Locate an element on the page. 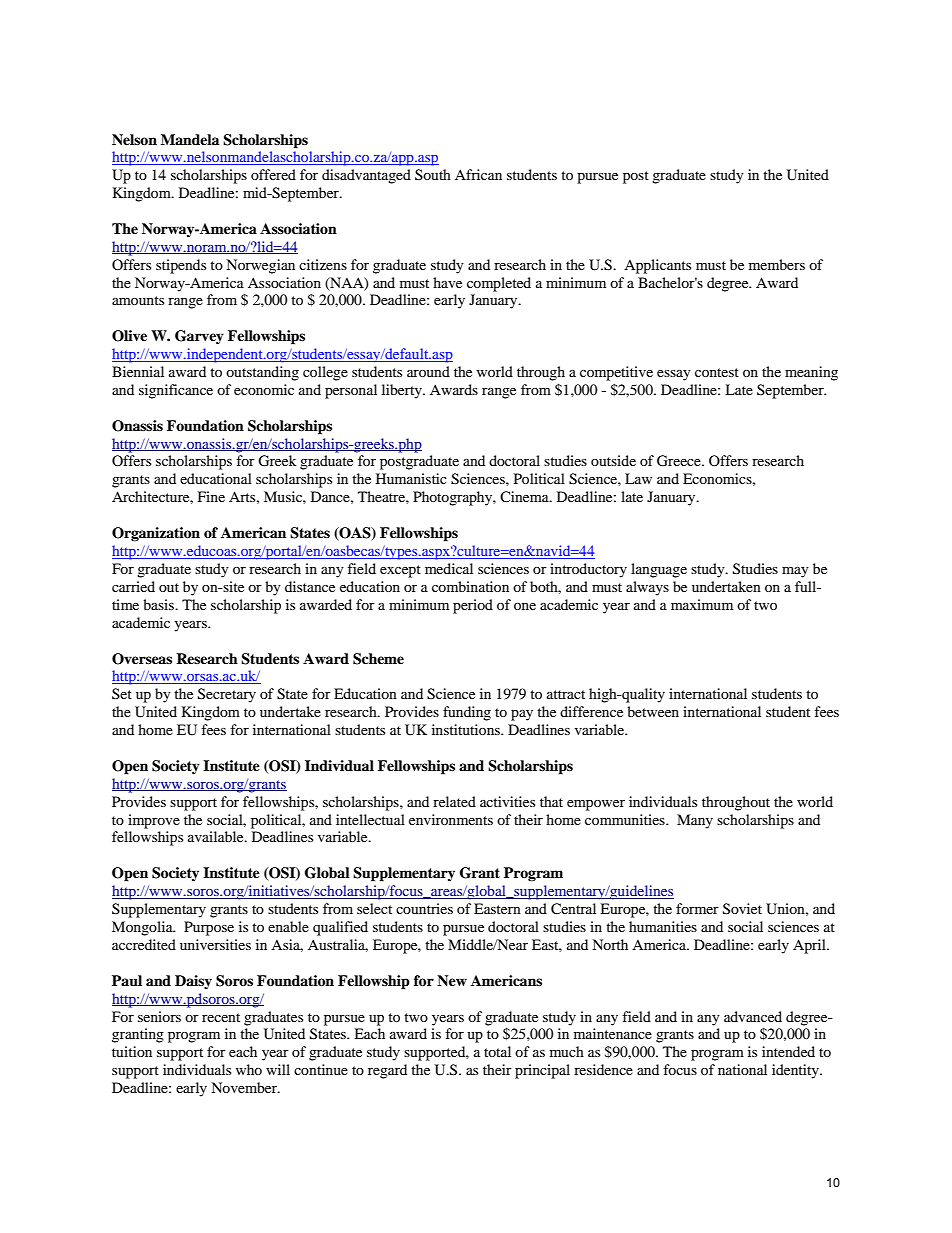 This page has width=952, height=1233. contest is located at coordinates (717, 372).
